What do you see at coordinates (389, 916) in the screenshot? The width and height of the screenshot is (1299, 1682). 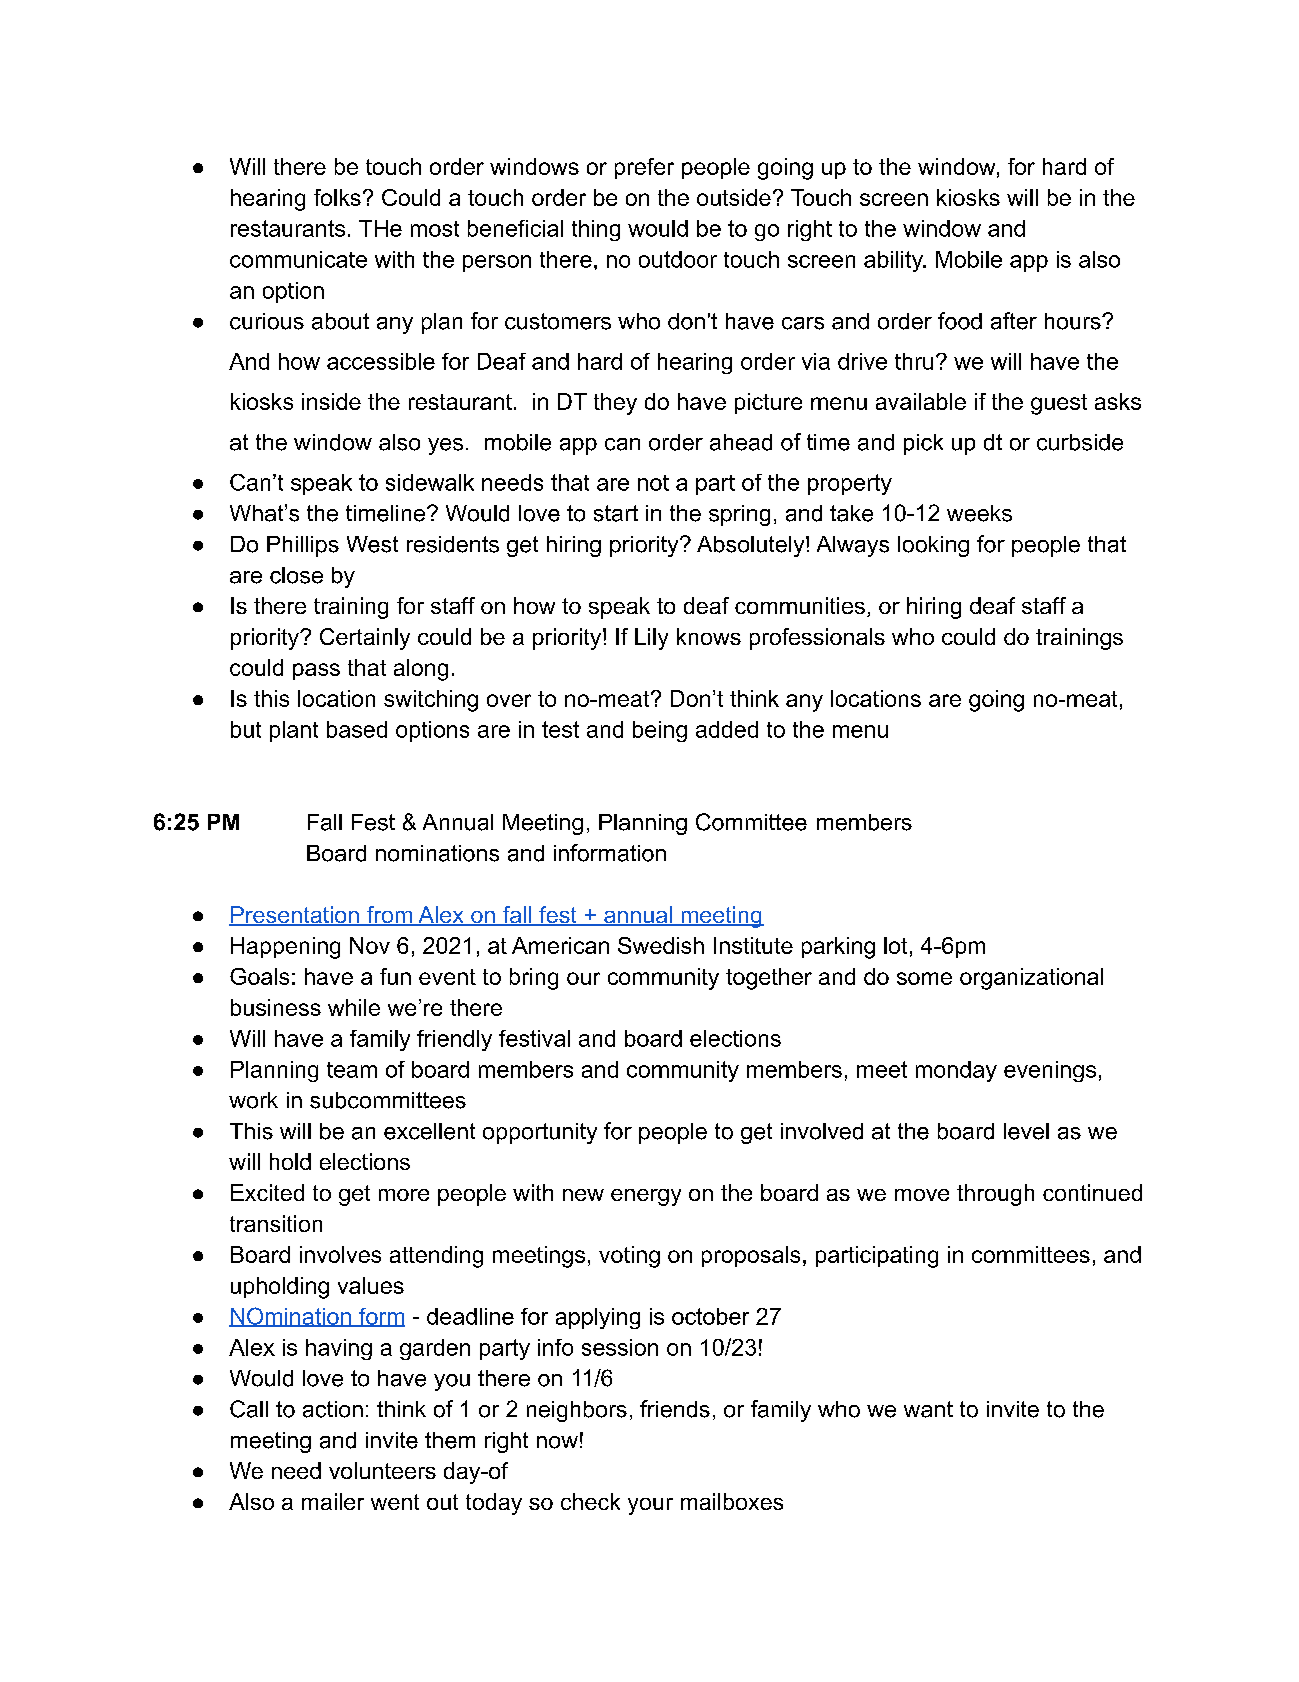 I see `from` at bounding box center [389, 916].
